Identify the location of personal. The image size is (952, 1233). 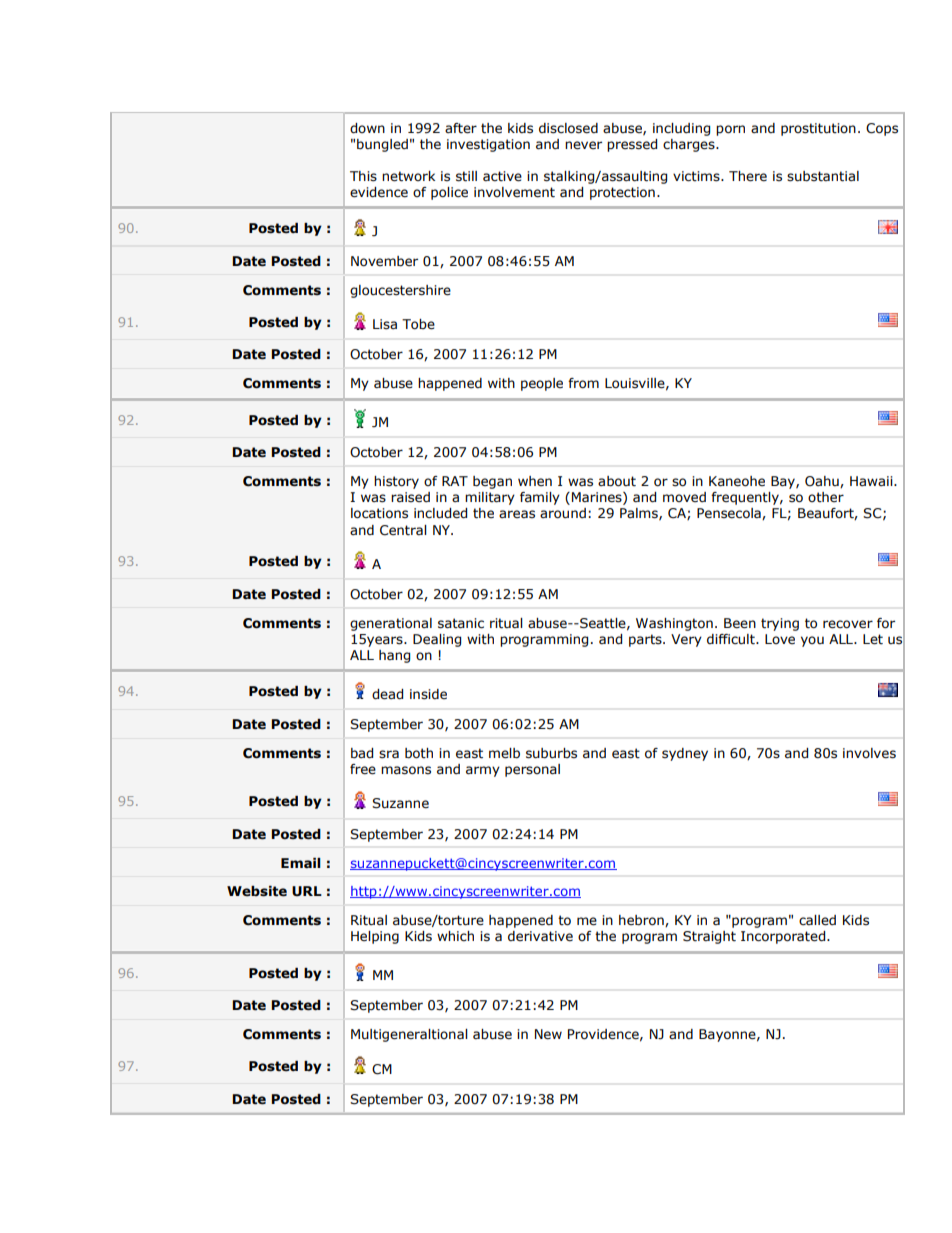
(532, 770).
